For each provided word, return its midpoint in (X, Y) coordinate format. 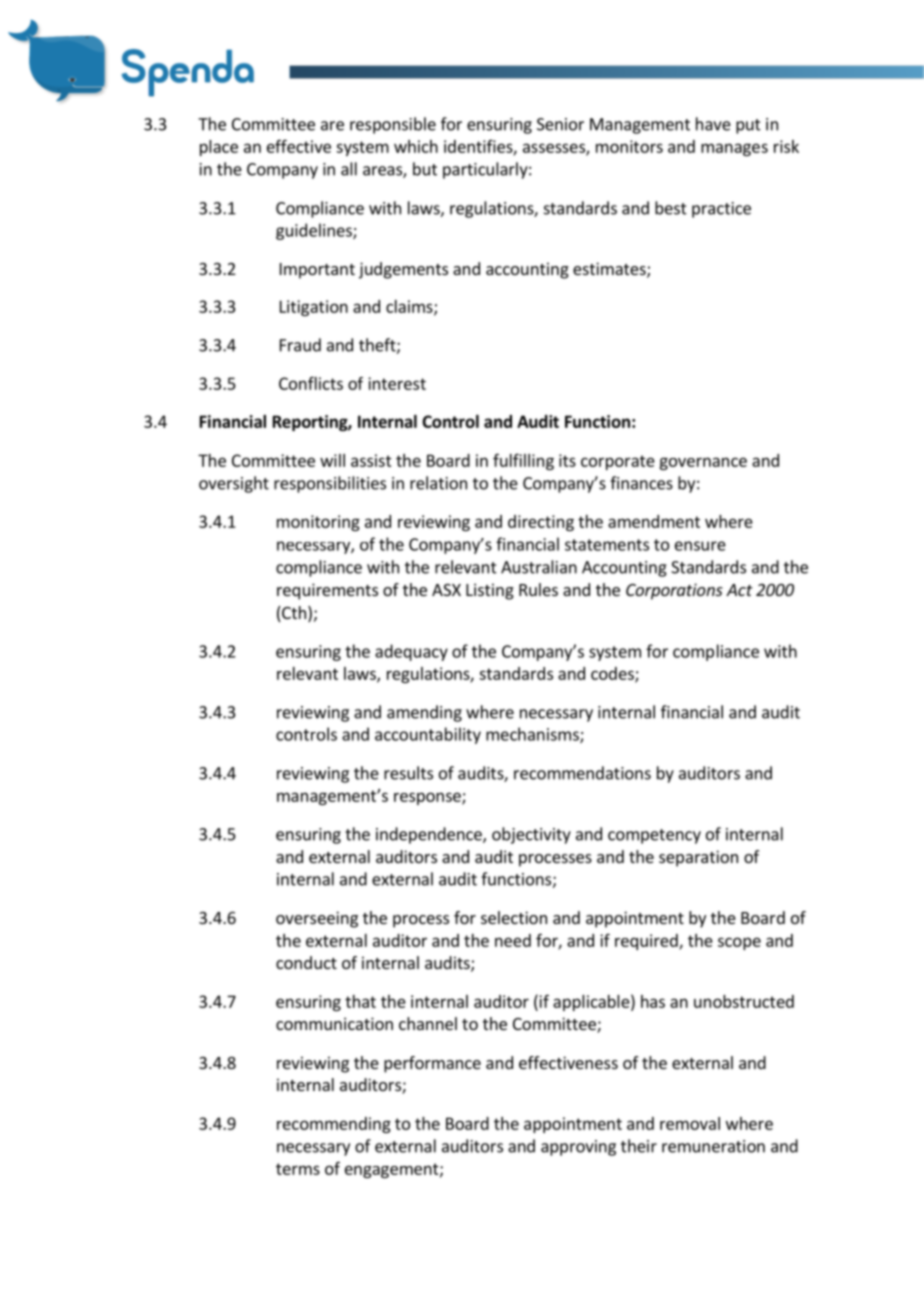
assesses (555, 149)
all (349, 169)
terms (298, 1169)
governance (703, 463)
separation (698, 858)
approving (578, 1148)
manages (734, 149)
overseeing (317, 919)
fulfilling (523, 461)
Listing (490, 591)
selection (514, 917)
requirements (327, 591)
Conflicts (311, 383)
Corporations (674, 591)
